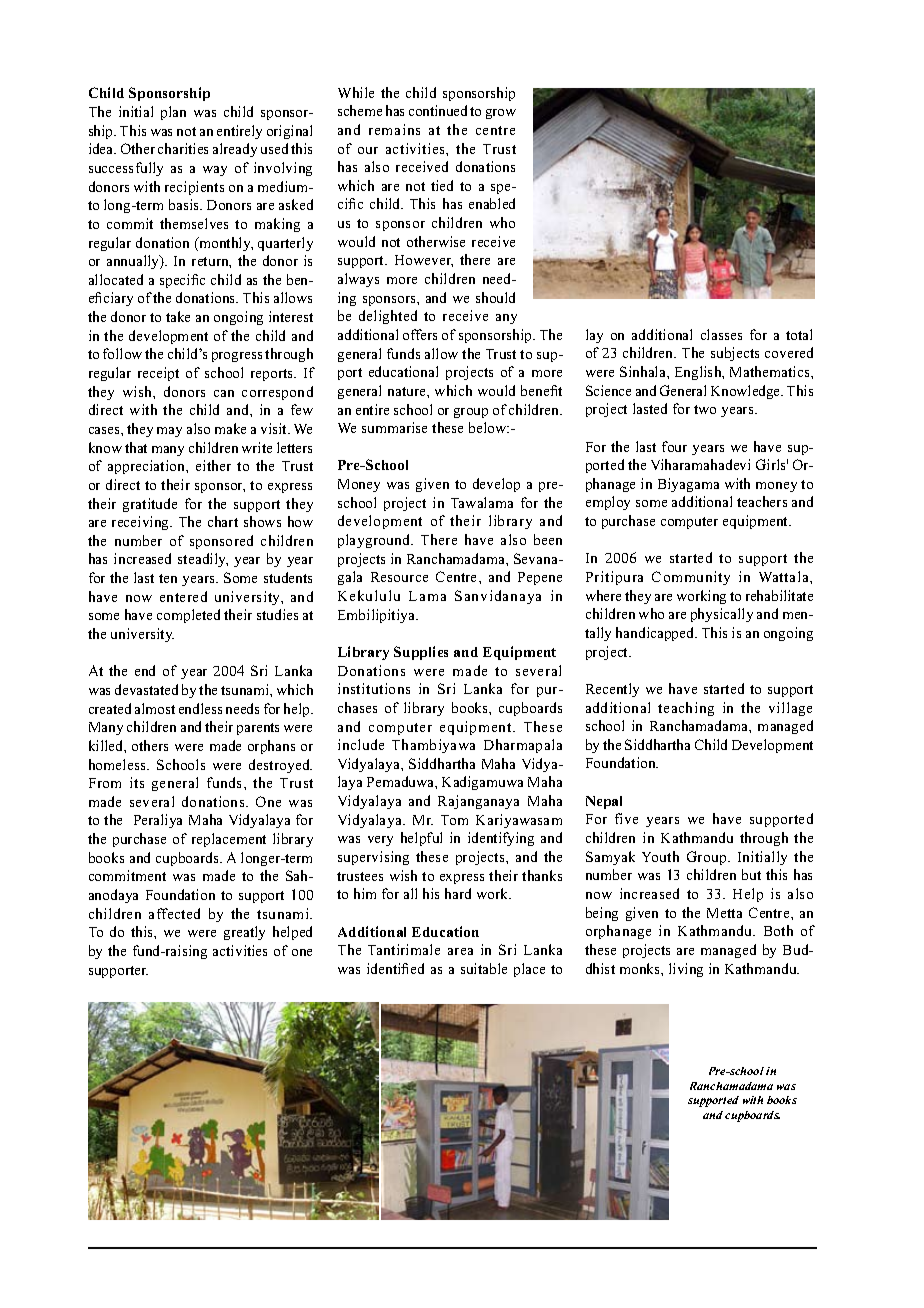 Image resolution: width=924 pixels, height=1308 pixels. Describe the element at coordinates (394, 427) in the screenshot. I see `summarise` at that location.
